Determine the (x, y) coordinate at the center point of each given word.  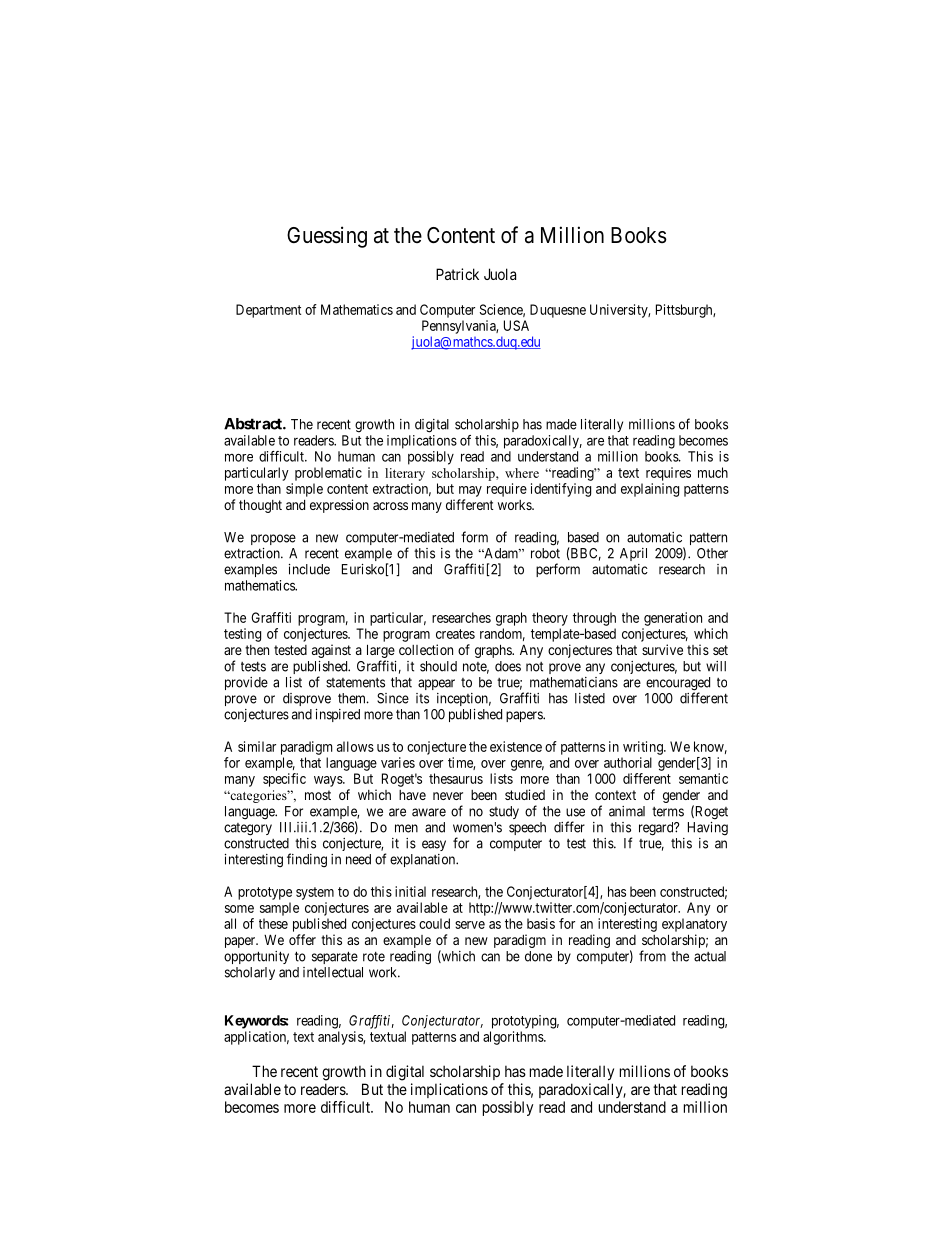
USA (516, 325)
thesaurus (456, 778)
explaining (650, 490)
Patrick (457, 274)
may (470, 491)
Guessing (327, 237)
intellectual (333, 972)
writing (644, 748)
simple (304, 490)
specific (284, 780)
